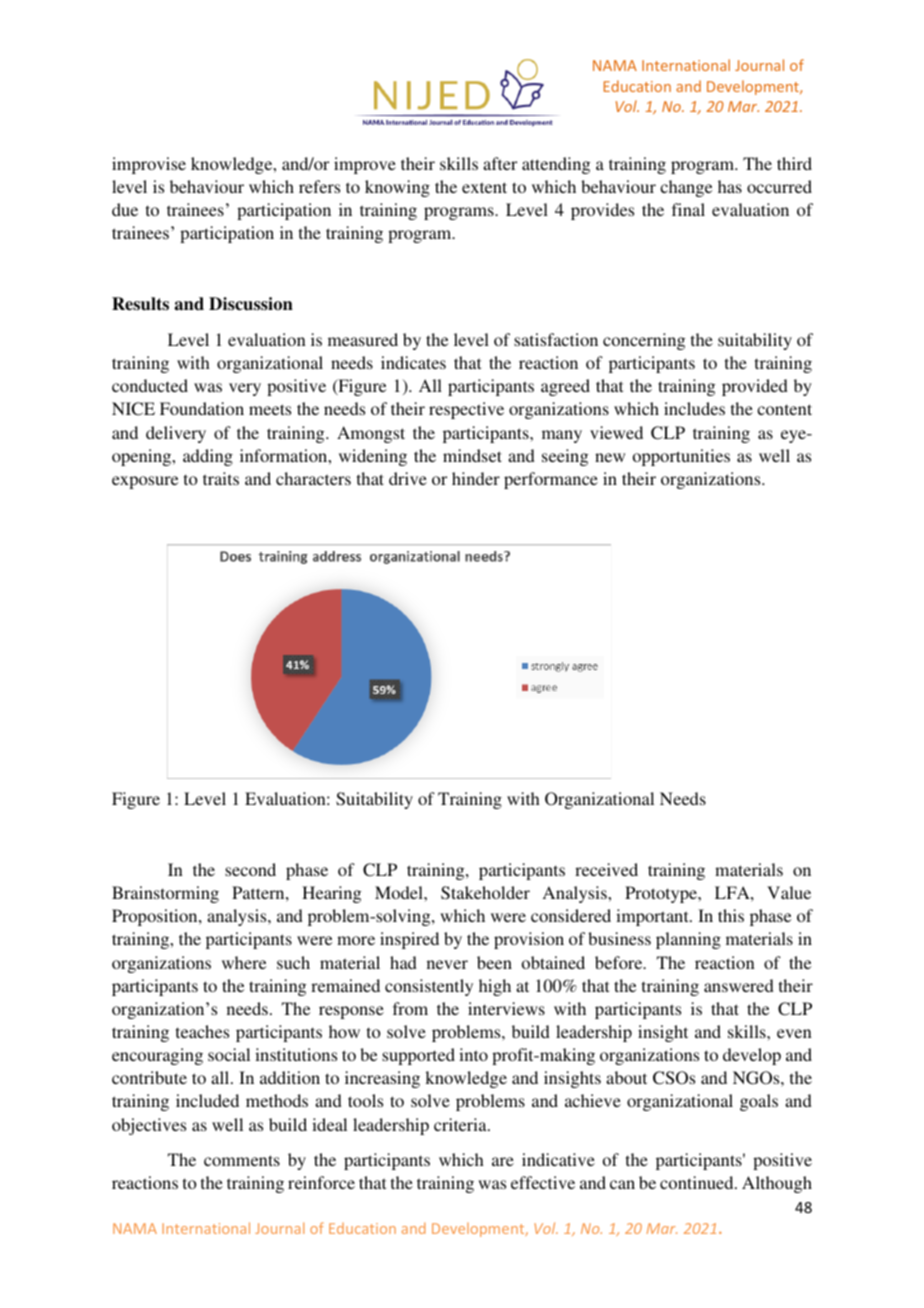  Describe the element at coordinates (662, 894) in the image. I see `Prototype` at that location.
